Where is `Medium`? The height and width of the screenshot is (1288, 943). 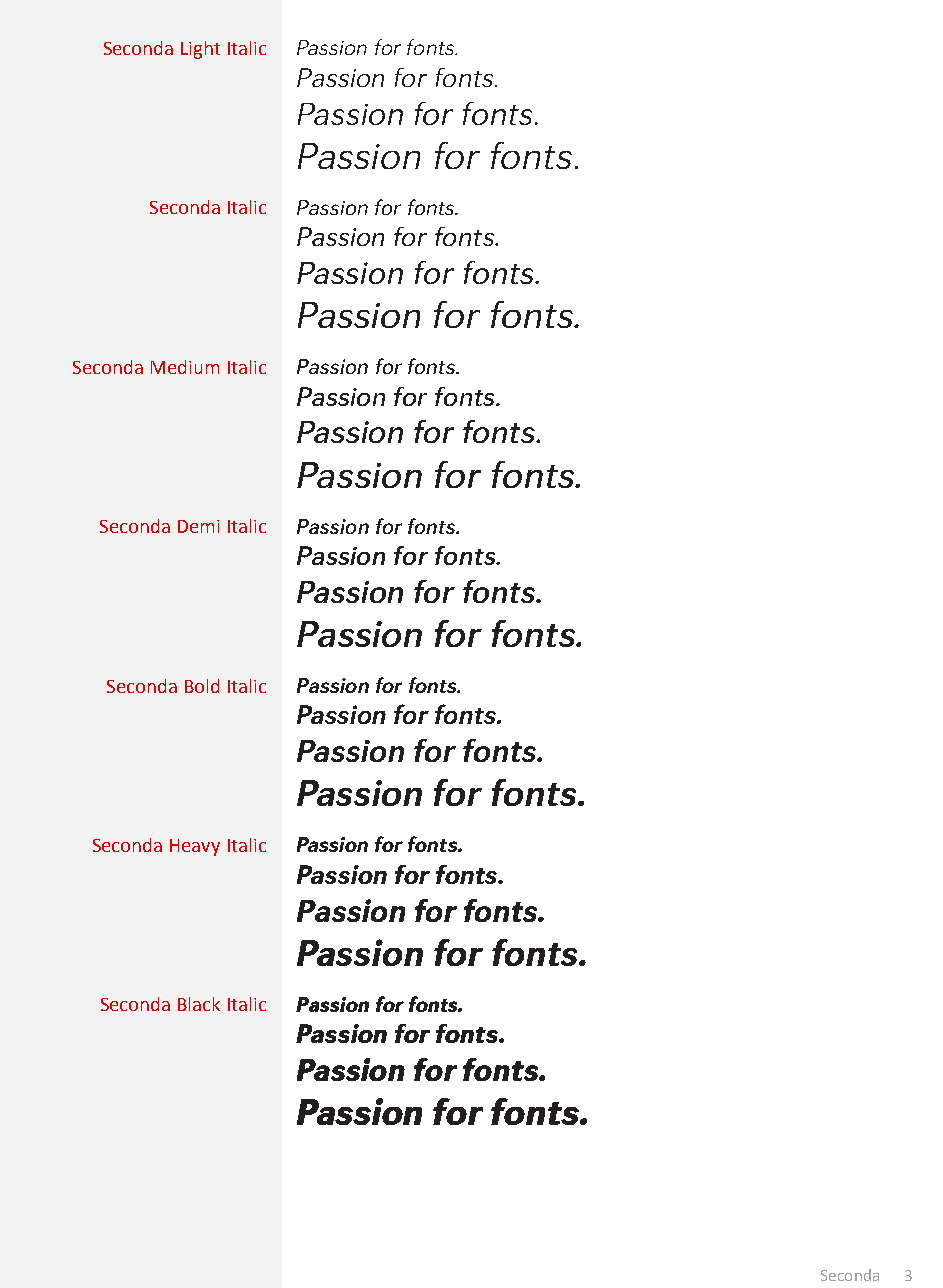 Medium is located at coordinates (185, 367).
